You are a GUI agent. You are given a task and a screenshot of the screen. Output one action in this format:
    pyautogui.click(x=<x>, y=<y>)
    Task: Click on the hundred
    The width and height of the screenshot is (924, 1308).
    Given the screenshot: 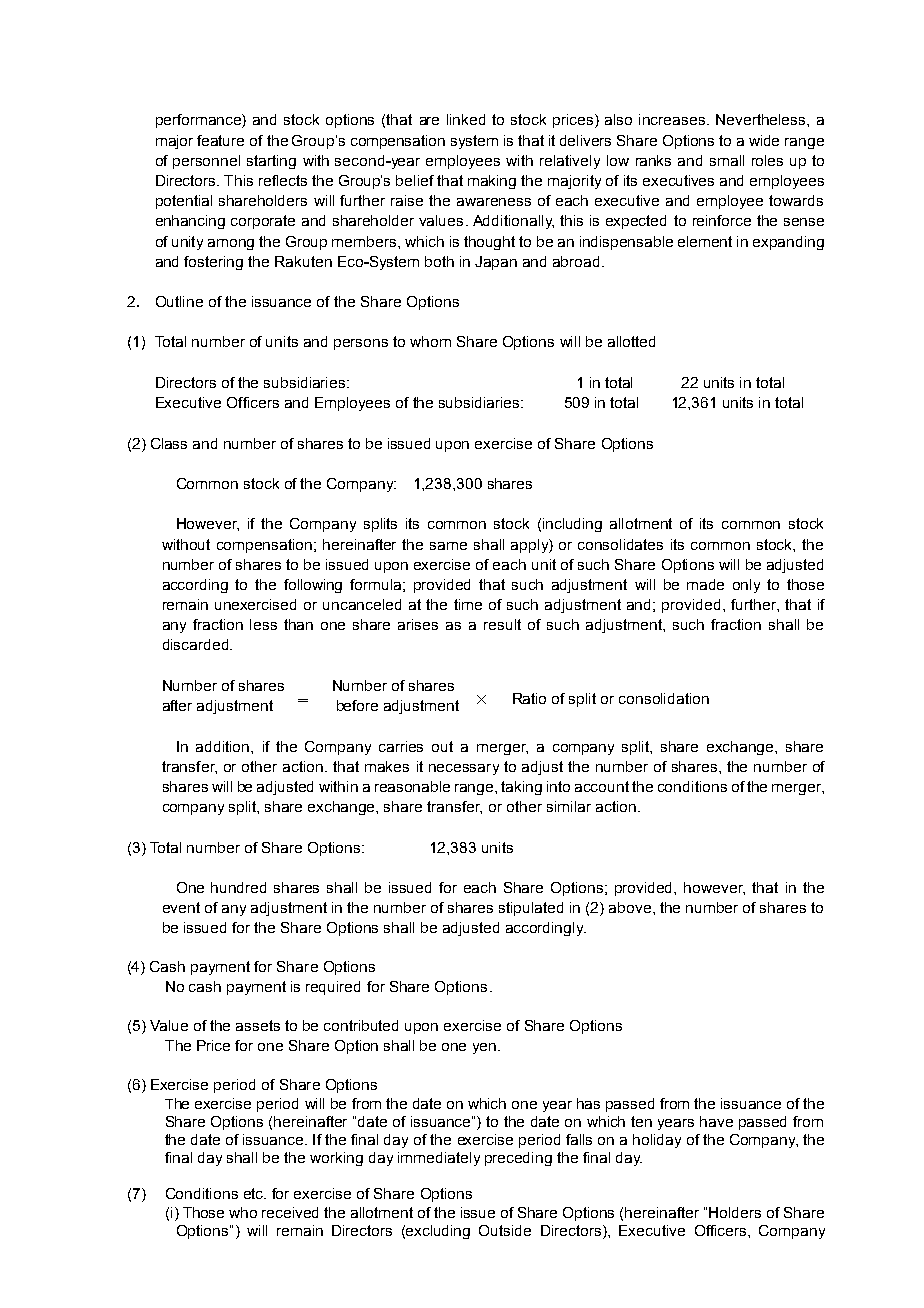 What is the action you would take?
    pyautogui.click(x=238, y=887)
